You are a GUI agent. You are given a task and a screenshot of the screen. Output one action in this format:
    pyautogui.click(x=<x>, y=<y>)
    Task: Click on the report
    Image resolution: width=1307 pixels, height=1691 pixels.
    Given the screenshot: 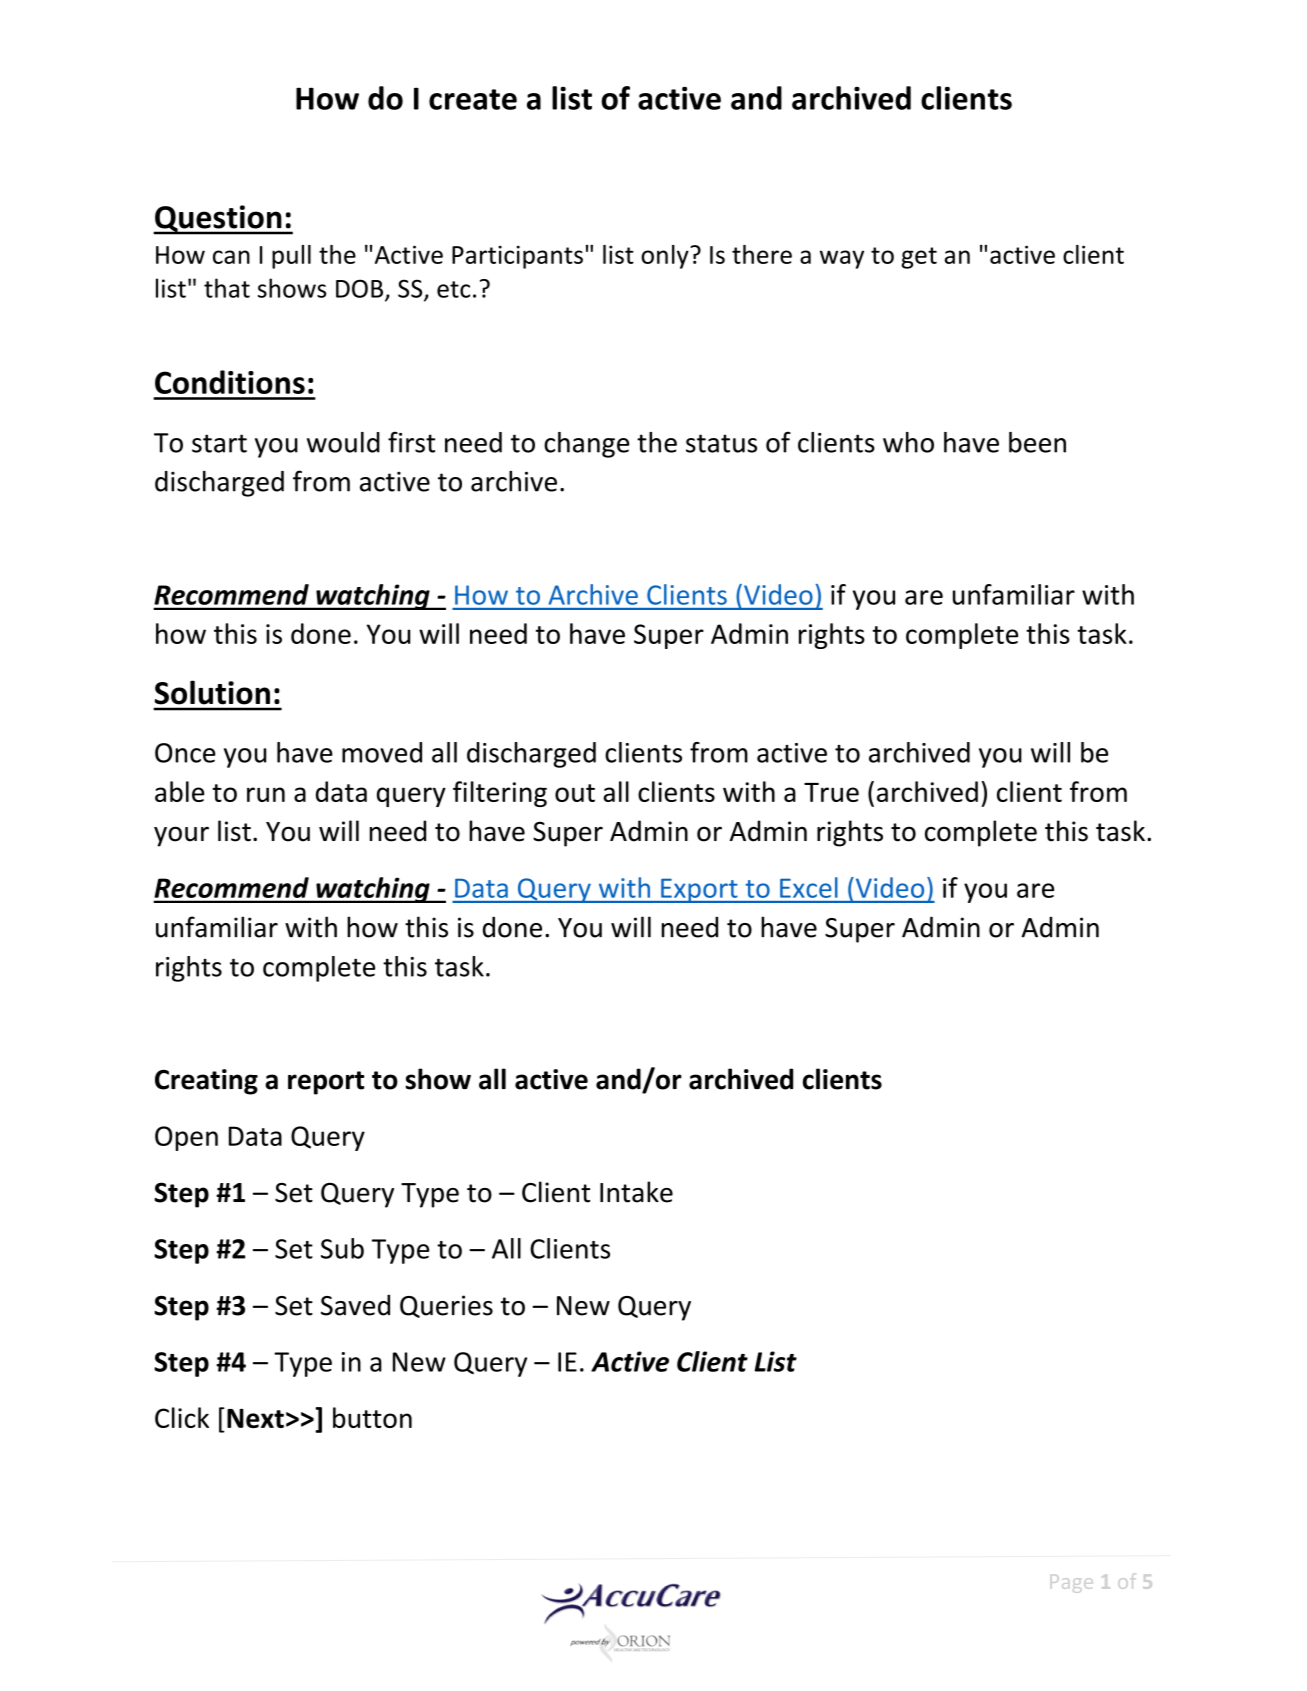 What is the action you would take?
    pyautogui.click(x=326, y=1083)
